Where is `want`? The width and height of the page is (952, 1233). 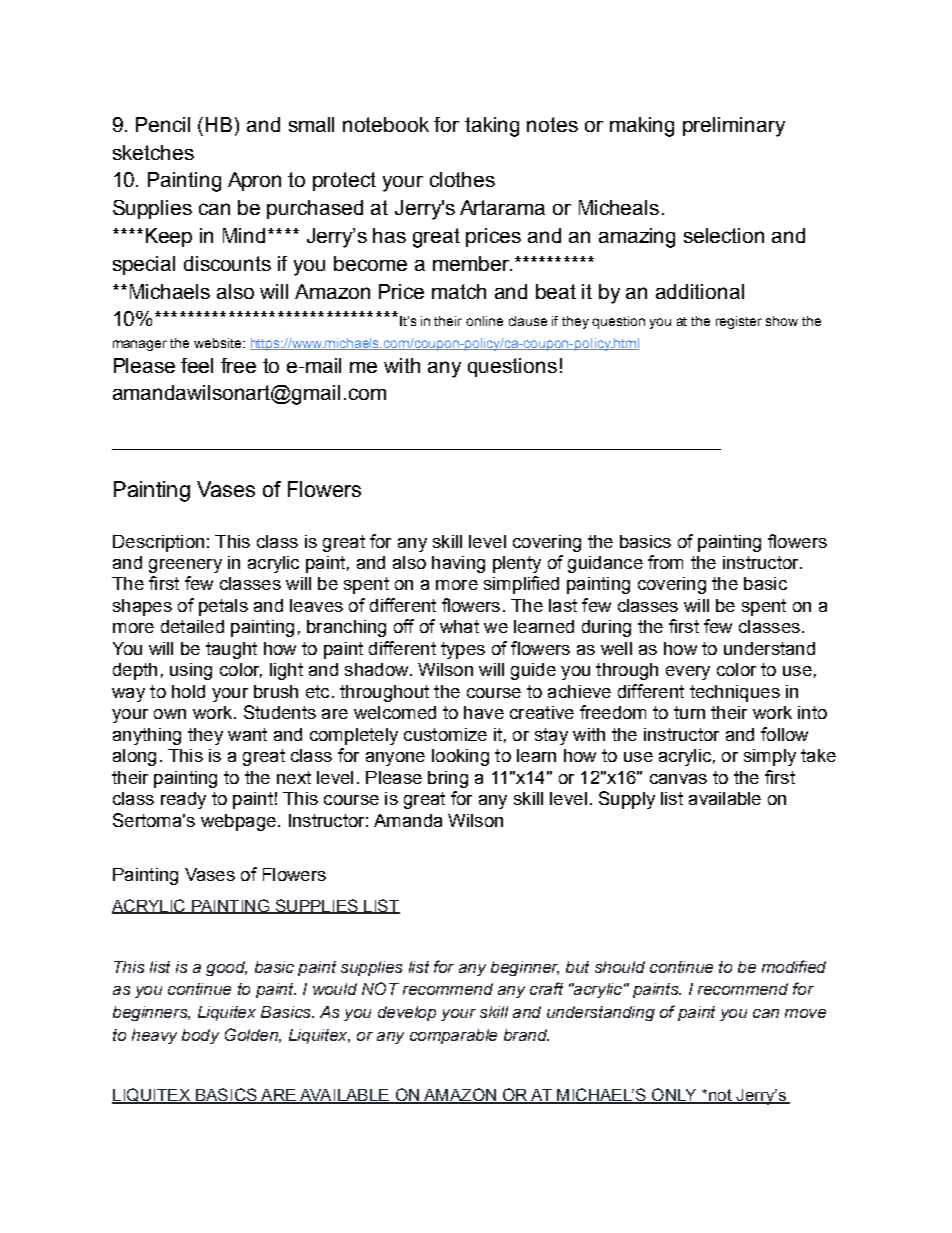 want is located at coordinates (247, 734).
